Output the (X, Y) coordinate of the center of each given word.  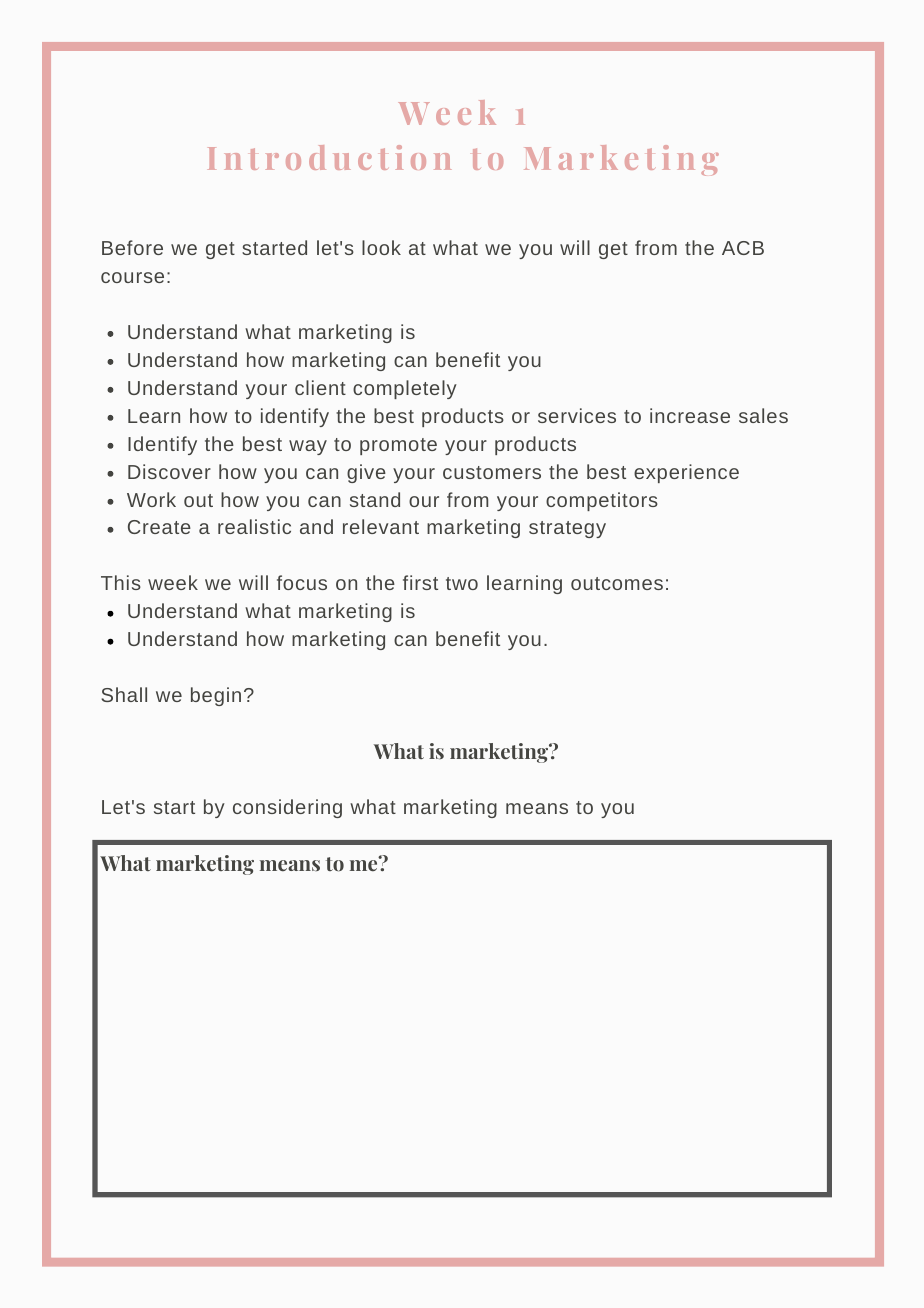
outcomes (617, 583)
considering (287, 808)
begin (216, 696)
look (381, 247)
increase (690, 415)
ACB (743, 248)
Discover (169, 471)
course (132, 277)
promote (398, 446)
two (462, 583)
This (121, 582)
